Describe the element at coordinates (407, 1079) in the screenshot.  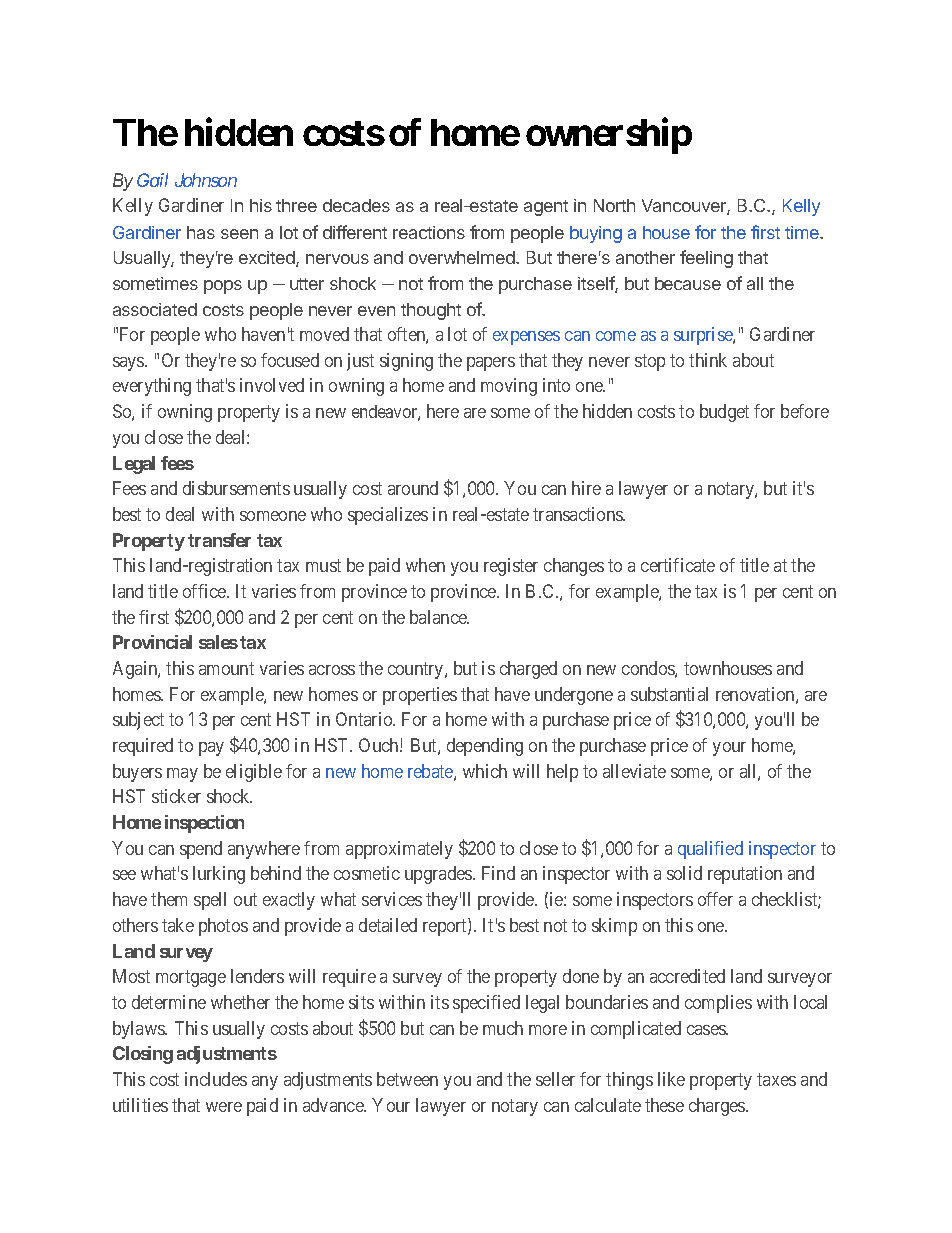
I see `between` at that location.
